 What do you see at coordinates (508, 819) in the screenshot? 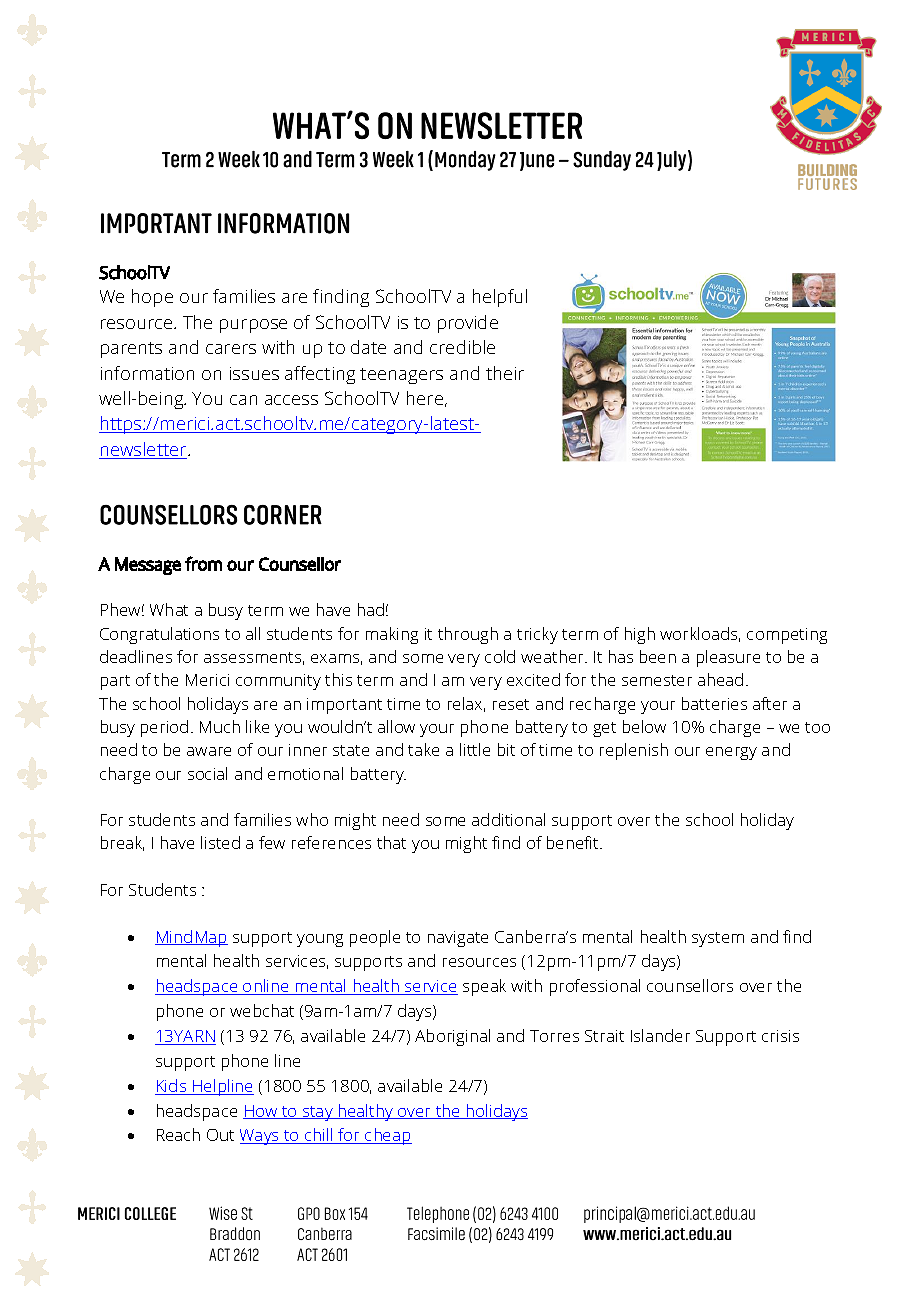
I see `additional` at bounding box center [508, 819].
